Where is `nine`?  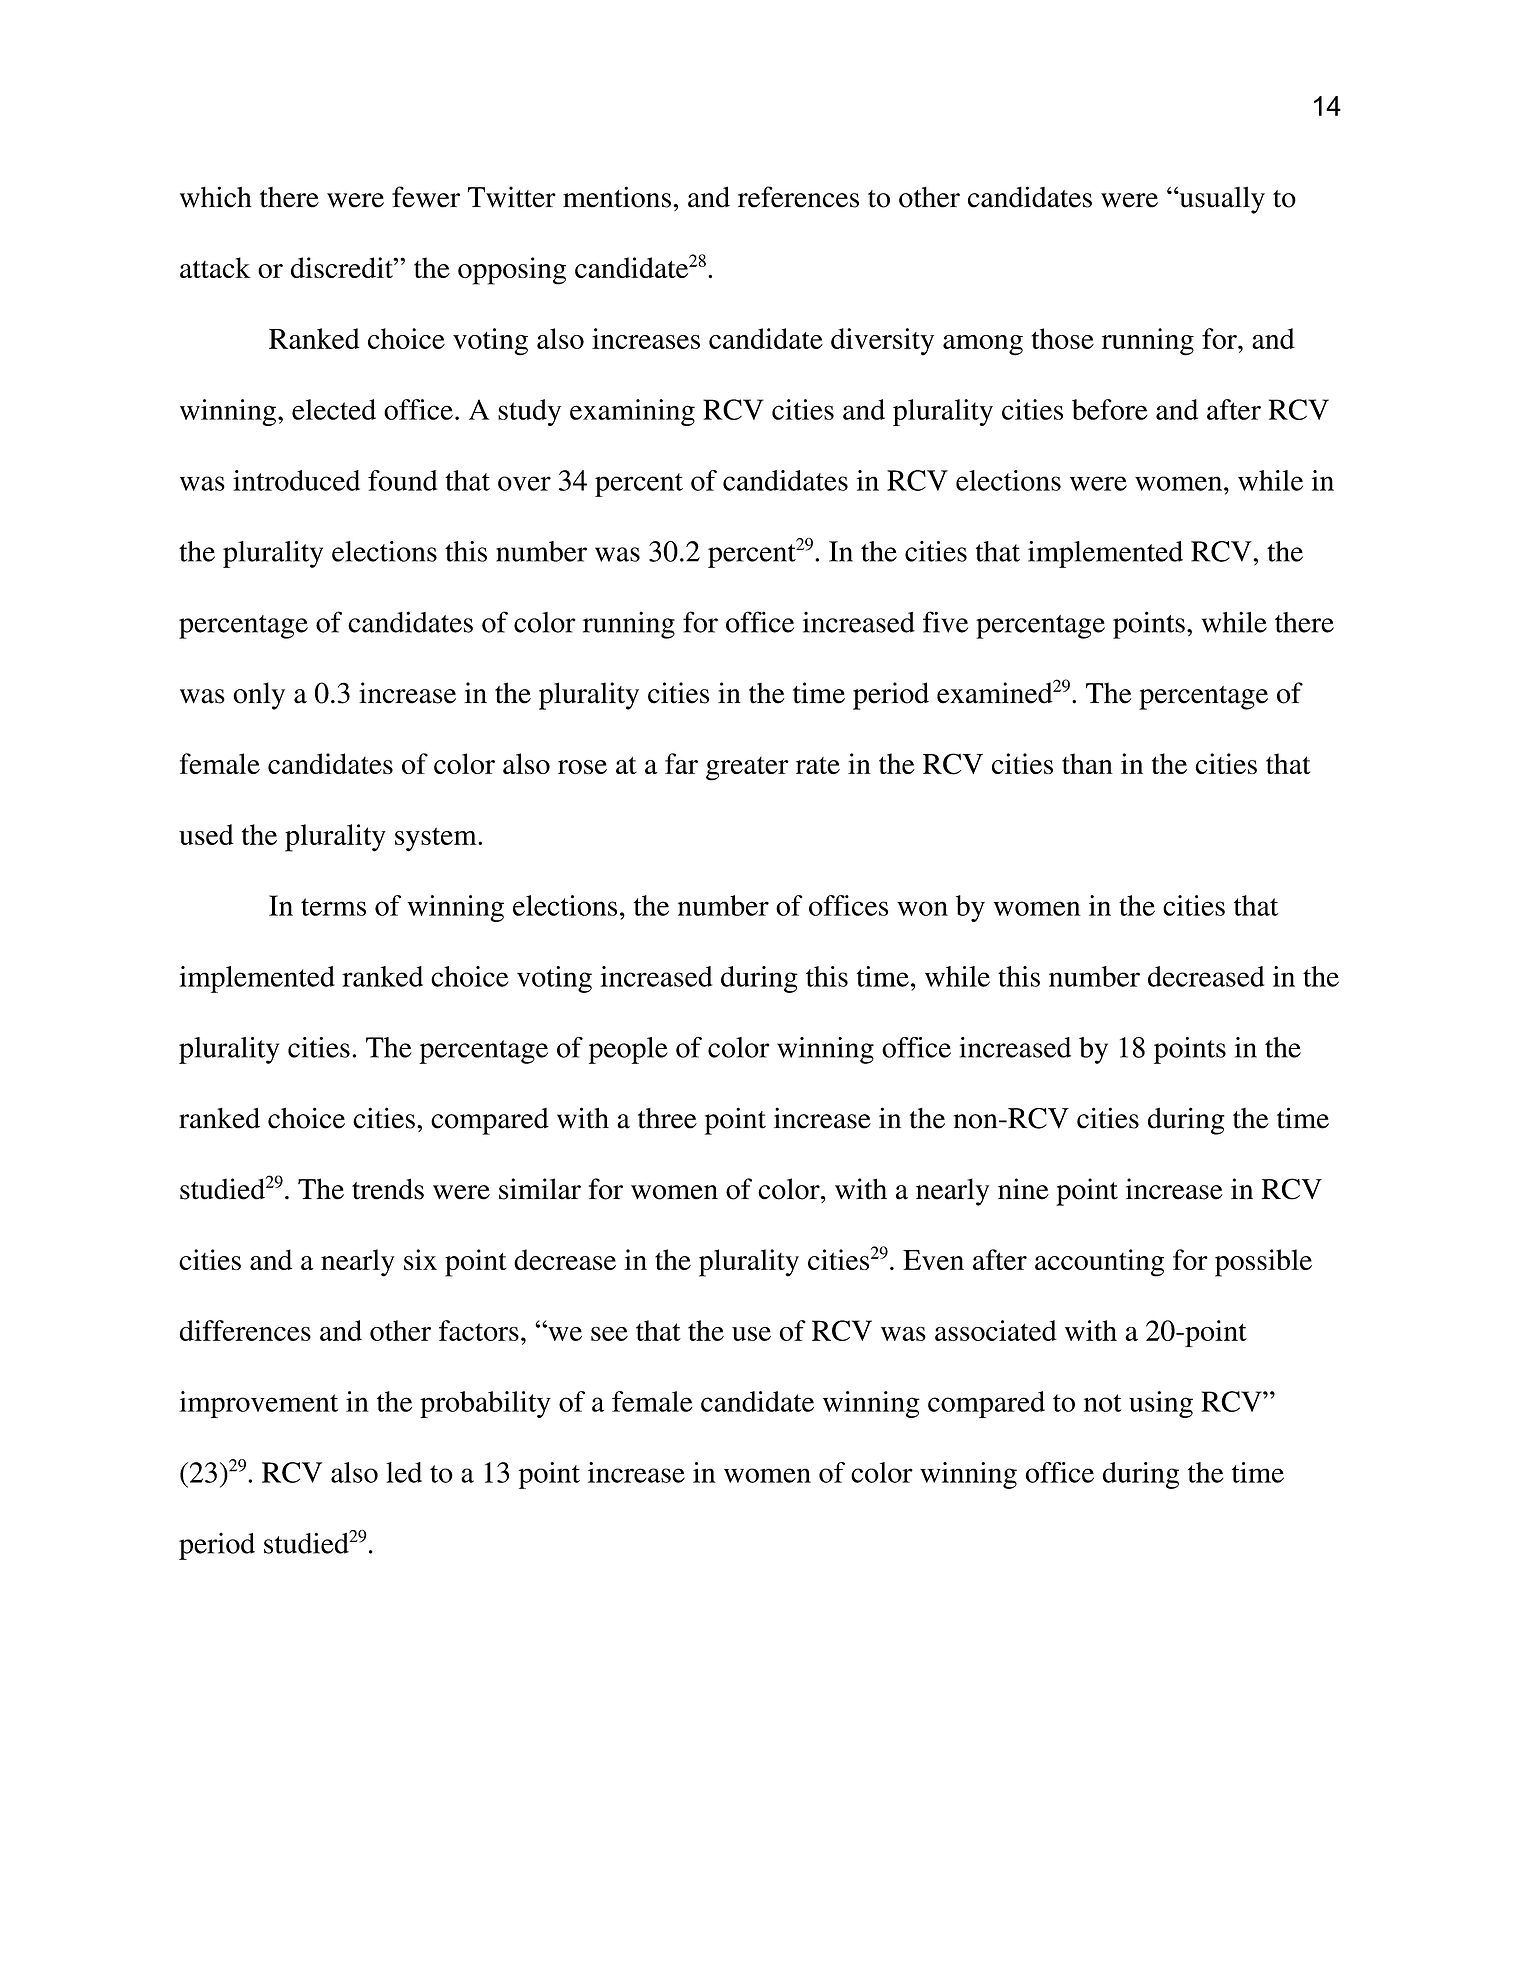
nine is located at coordinates (1023, 1189).
